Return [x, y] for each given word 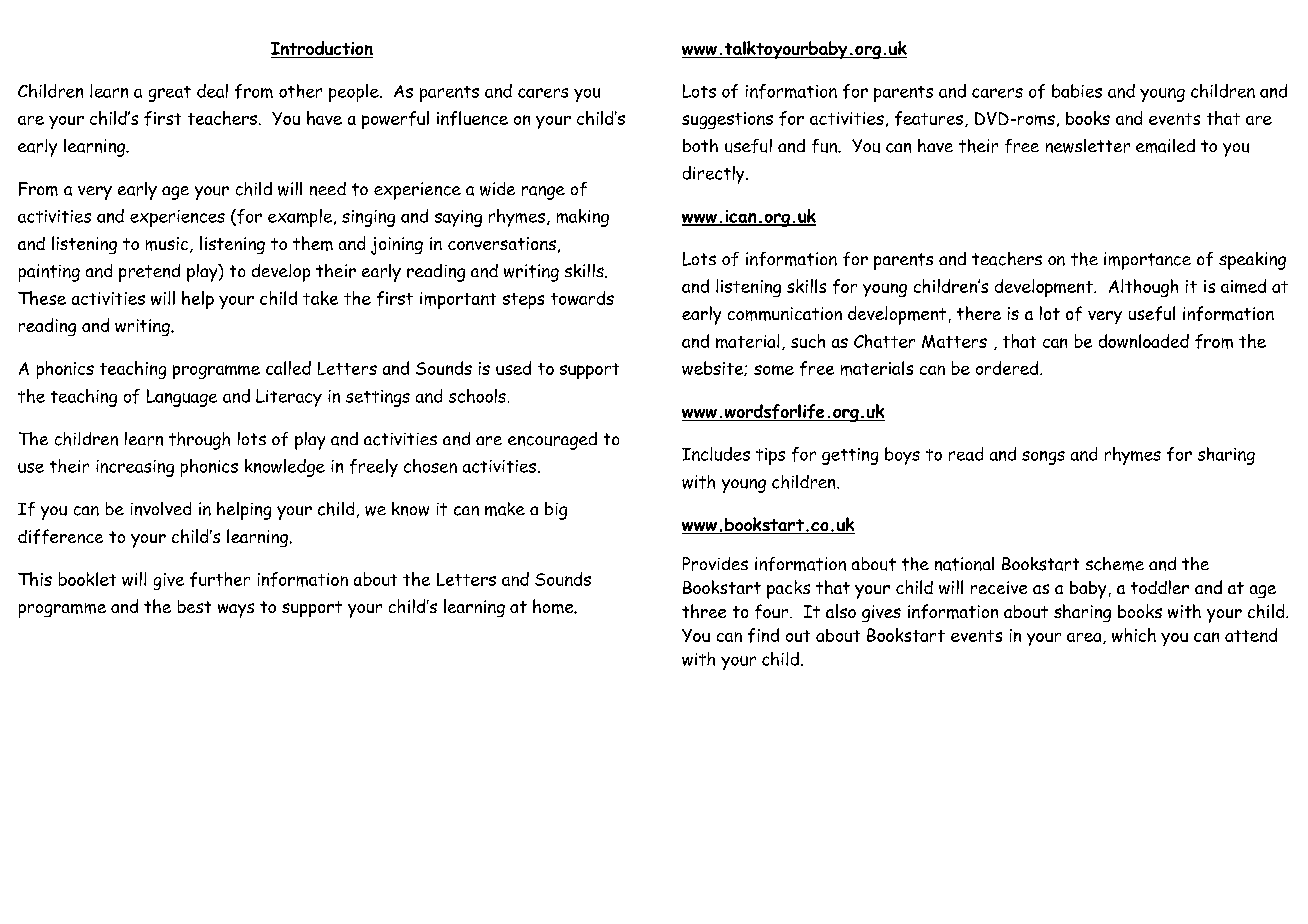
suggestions [727, 120]
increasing [135, 468]
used [513, 368]
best [194, 606]
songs [1043, 458]
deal [212, 91]
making [583, 218]
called [288, 368]
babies [1077, 91]
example [301, 218]
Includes [716, 454]
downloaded [1144, 341]
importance [1147, 261]
